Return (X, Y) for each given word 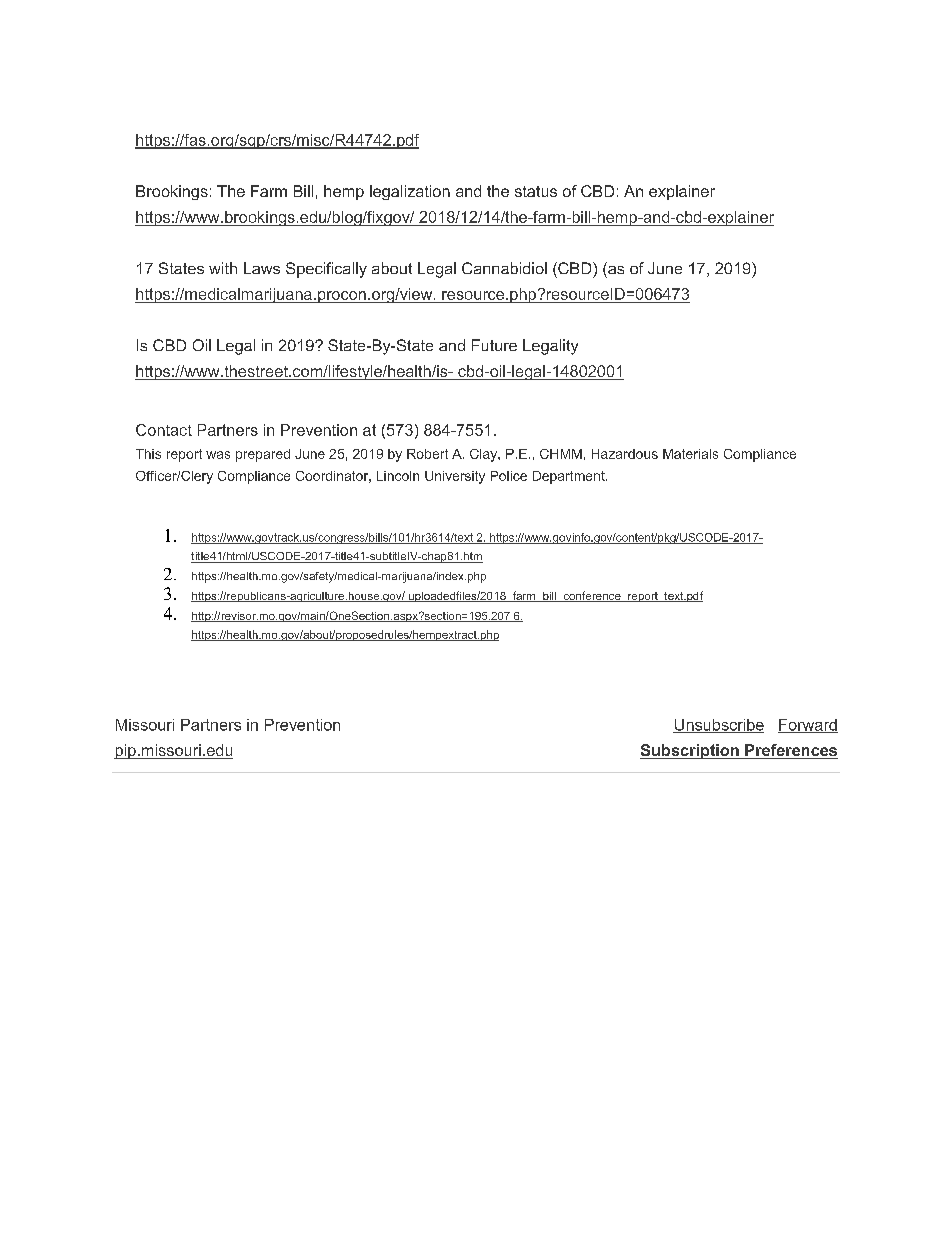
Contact (164, 430)
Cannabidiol (504, 268)
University (455, 477)
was (218, 455)
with (223, 268)
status (536, 191)
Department (570, 477)
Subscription (690, 751)
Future (494, 345)
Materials (690, 454)
